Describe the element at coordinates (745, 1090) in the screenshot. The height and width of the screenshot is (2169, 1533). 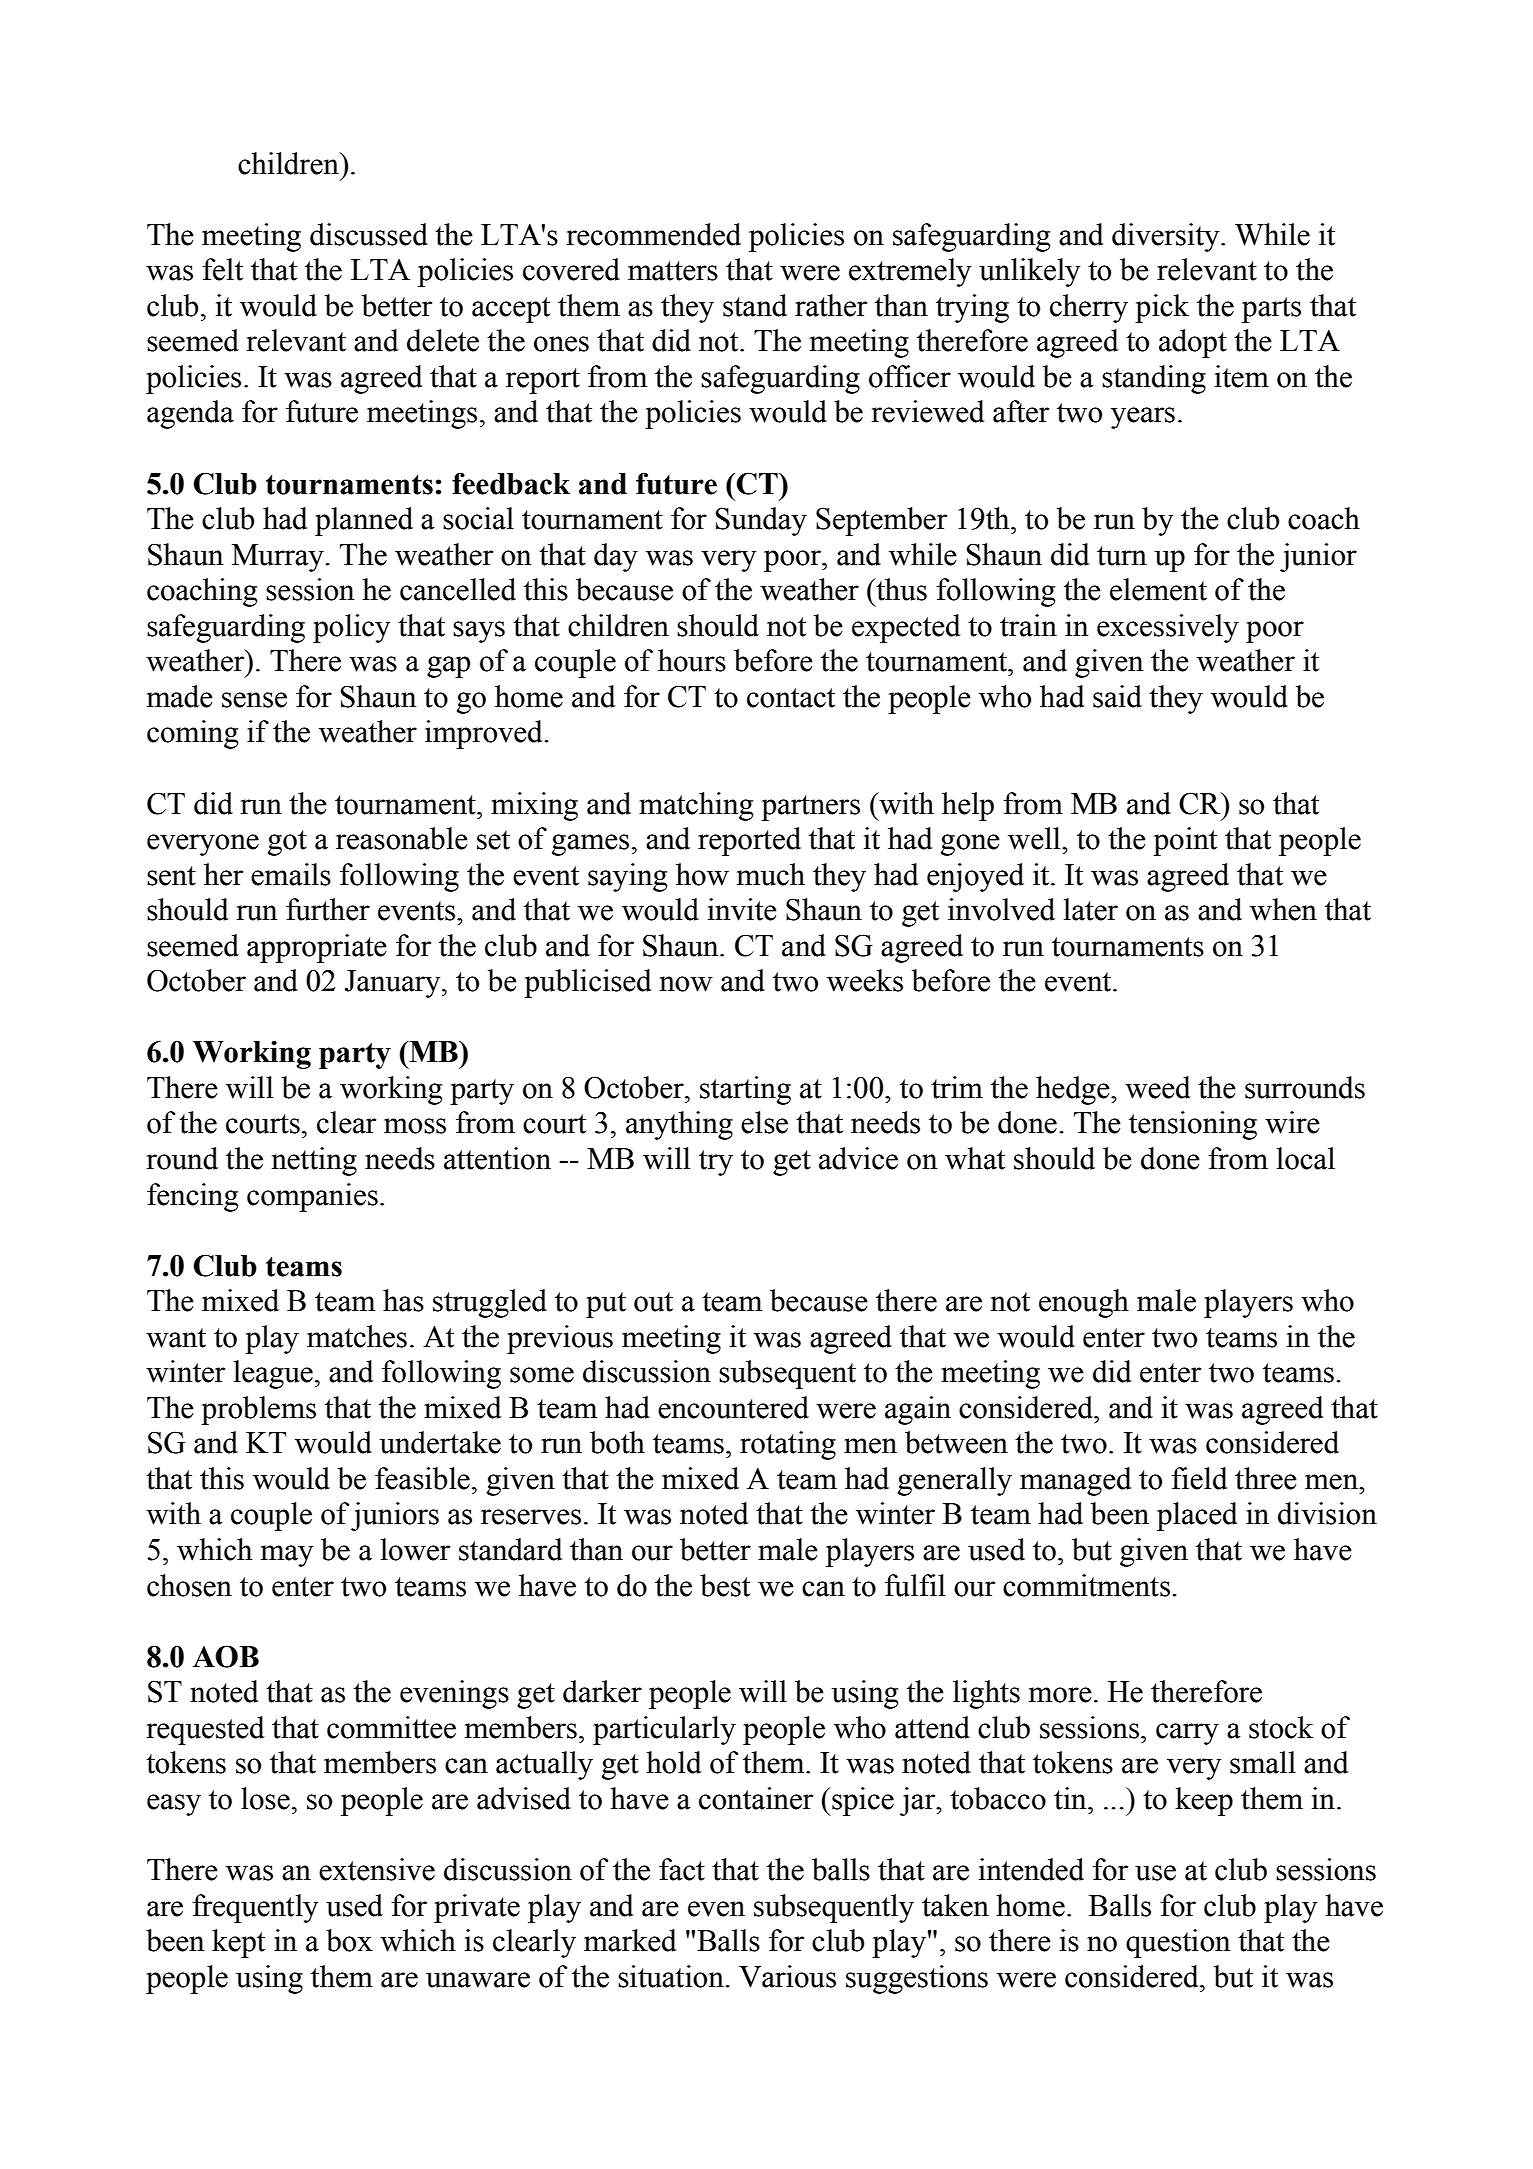
I see `starting` at that location.
